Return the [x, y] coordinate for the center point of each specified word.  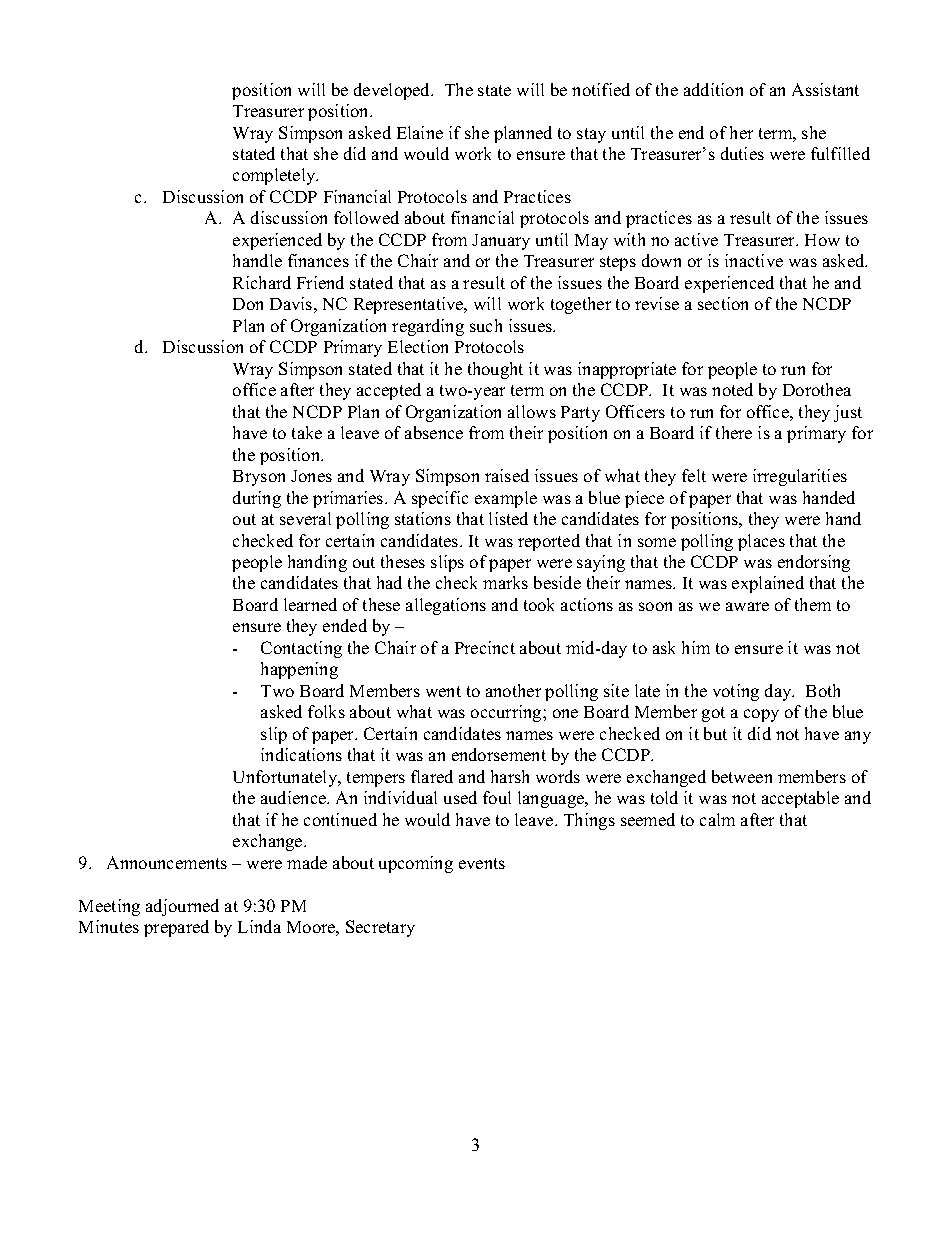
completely [275, 176]
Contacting [301, 649]
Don [248, 304]
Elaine [420, 132]
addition [713, 89]
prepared [176, 928]
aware [747, 606]
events [482, 863]
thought [495, 370]
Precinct [485, 647]
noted [732, 389]
